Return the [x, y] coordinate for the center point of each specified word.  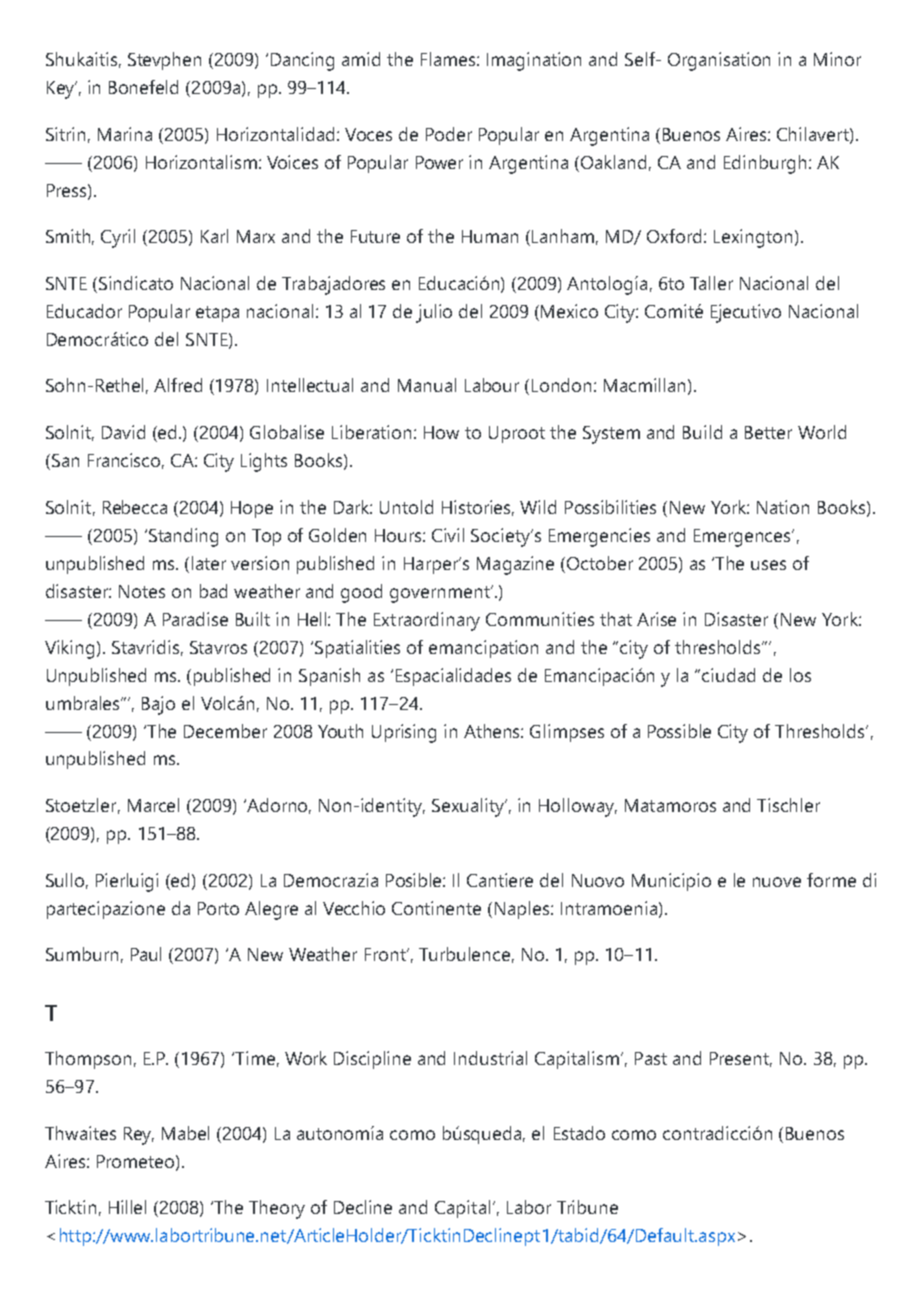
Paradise [195, 619]
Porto [218, 908]
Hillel [127, 1207]
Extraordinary [427, 621]
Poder [449, 134]
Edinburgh [765, 164]
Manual [427, 385]
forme [831, 880]
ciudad [728, 675]
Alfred [178, 385]
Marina [125, 134]
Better [768, 432]
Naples [523, 910]
